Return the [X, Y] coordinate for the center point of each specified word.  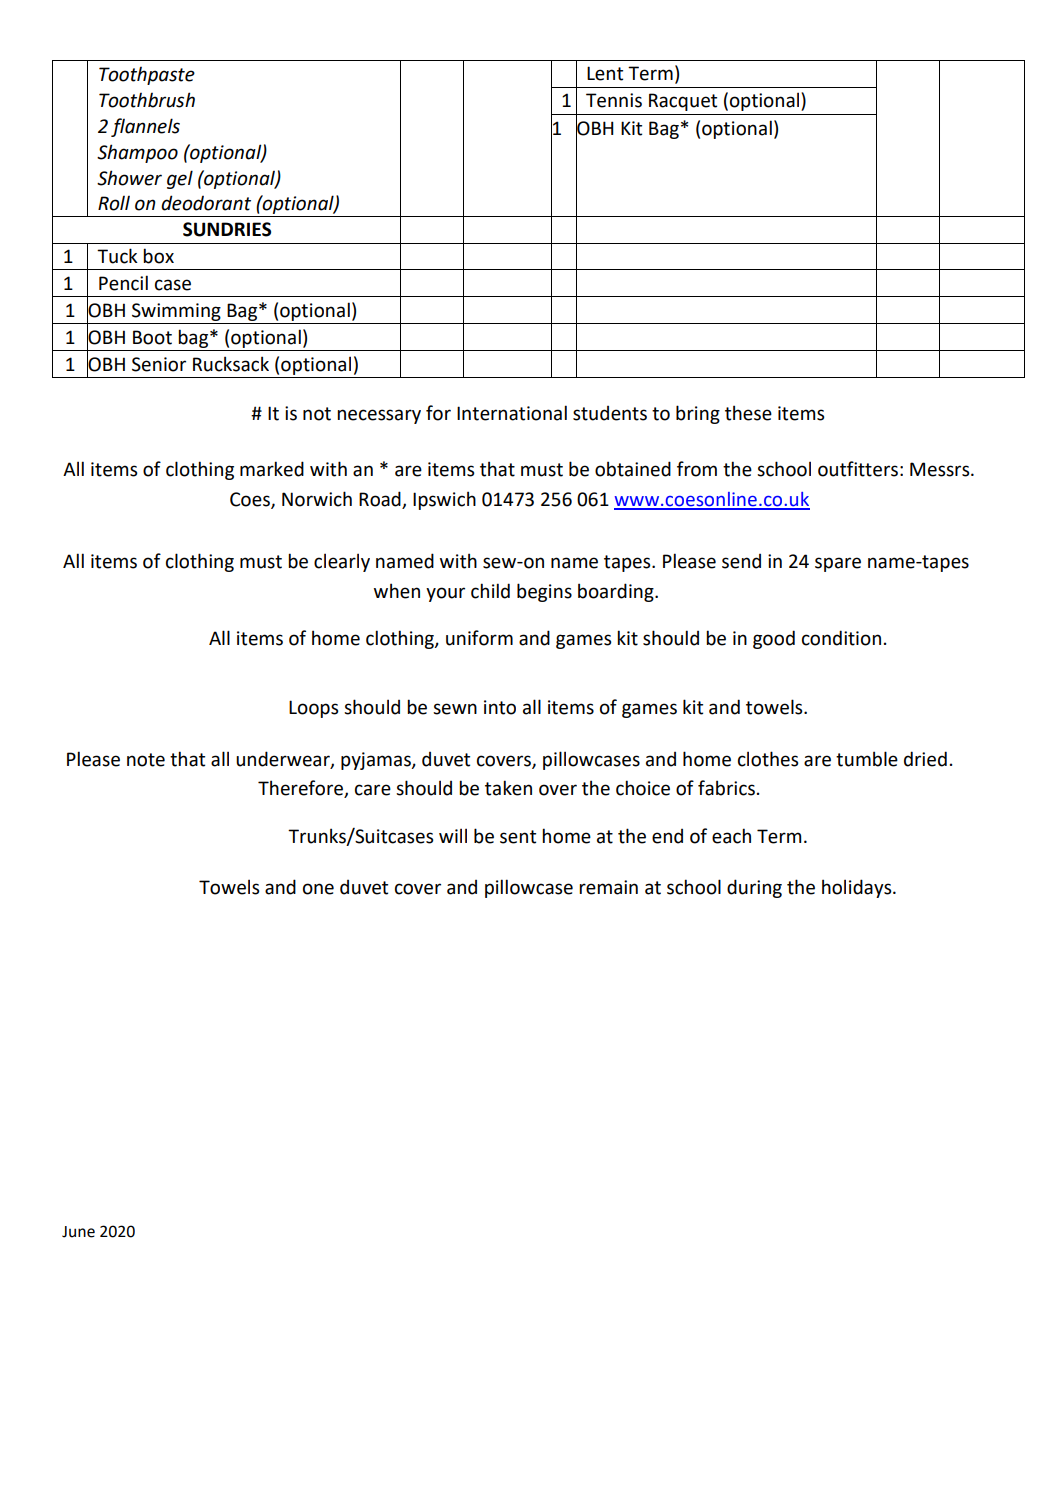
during [754, 888]
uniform [479, 638]
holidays [858, 888]
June [78, 1232]
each [731, 836]
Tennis [614, 100]
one [318, 889]
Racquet [683, 102]
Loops [313, 709]
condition [841, 638]
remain [608, 887]
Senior [159, 364]
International [512, 413]
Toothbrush [147, 100]
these [748, 413]
